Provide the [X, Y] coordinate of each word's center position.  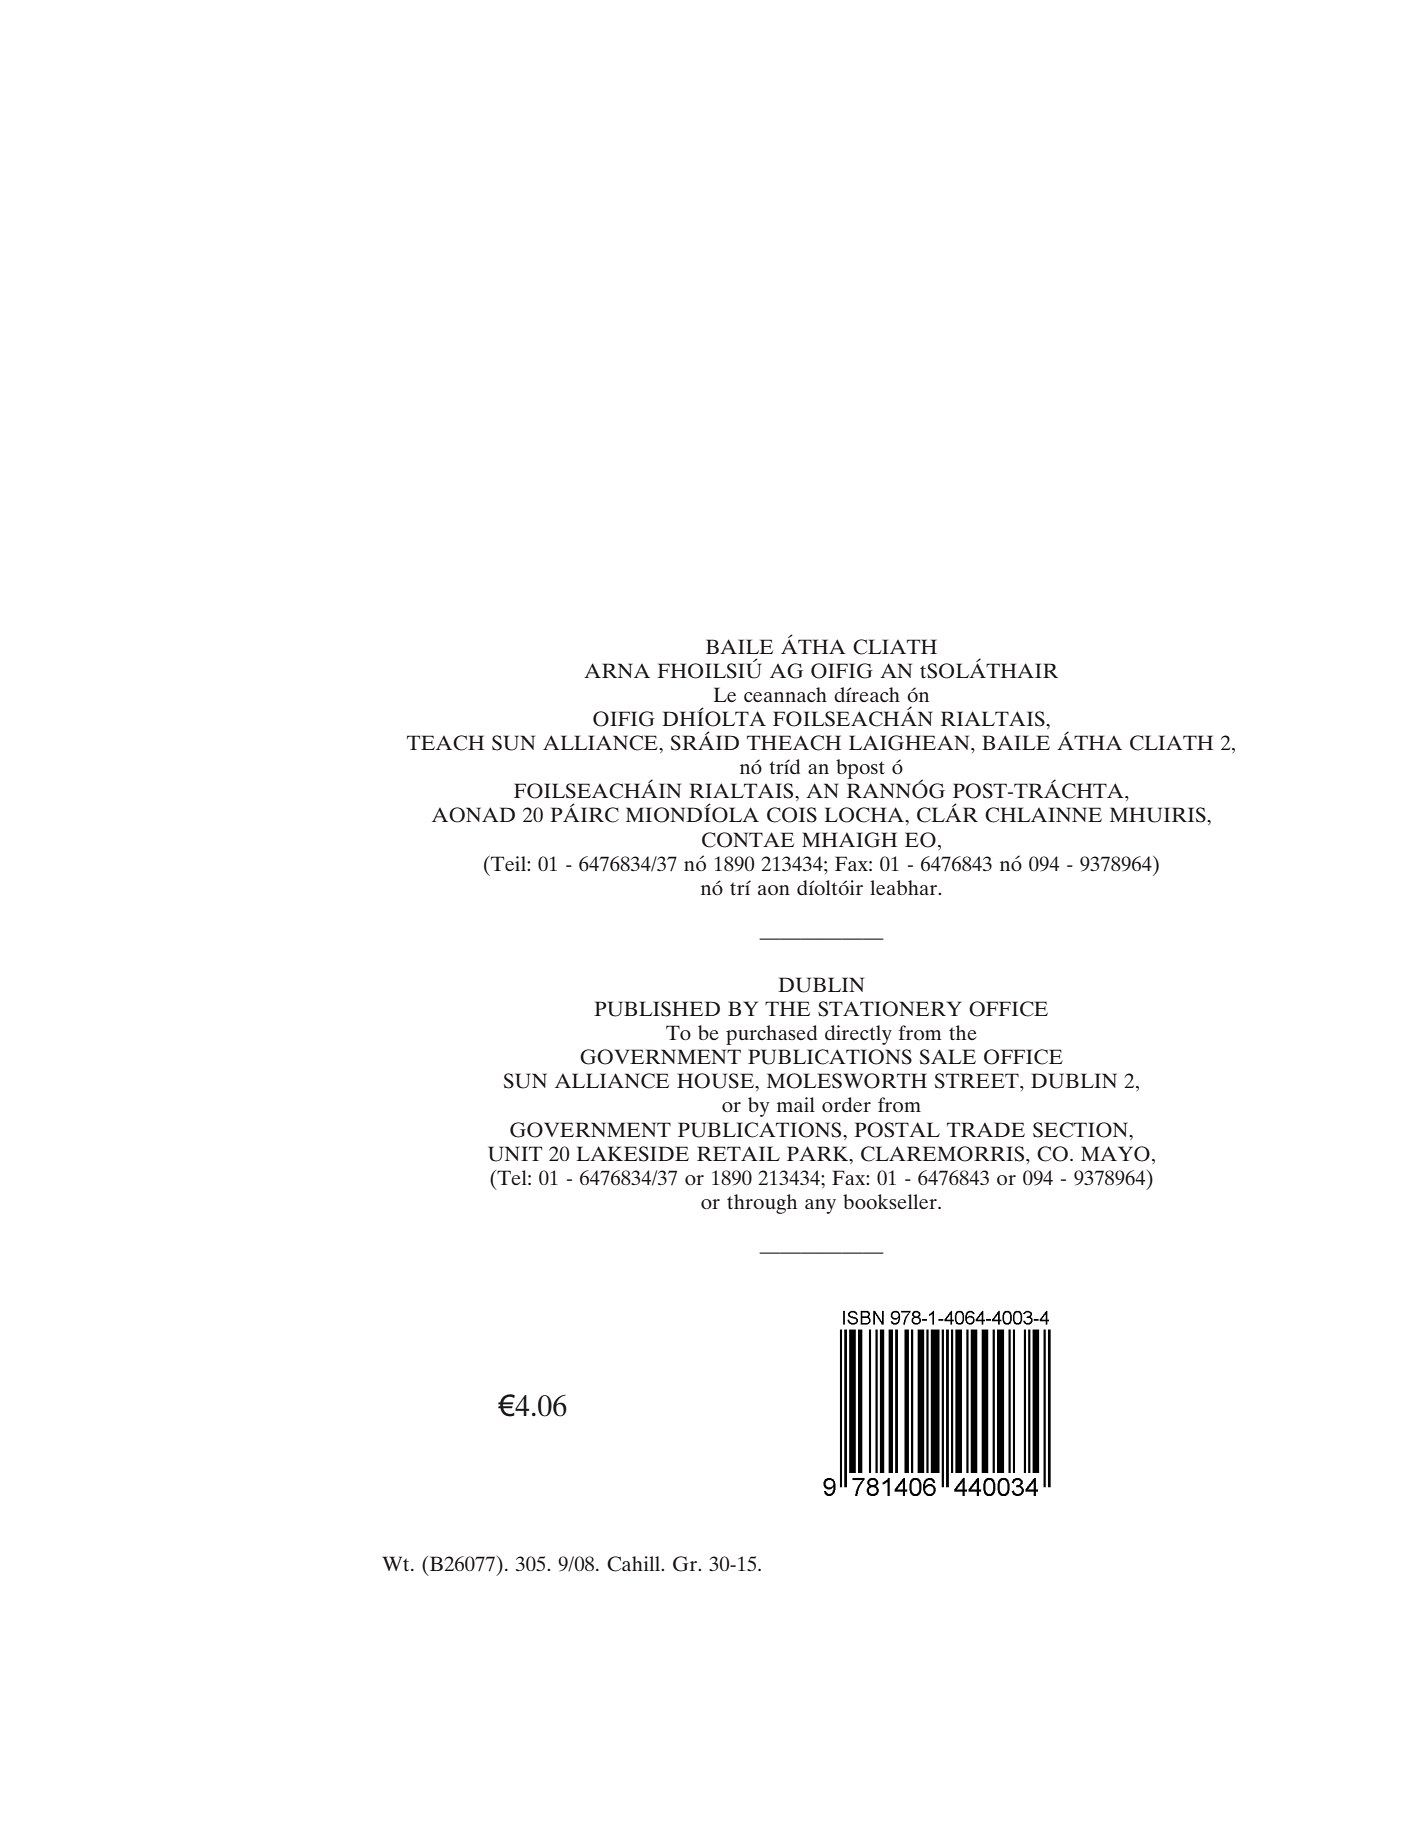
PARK [819, 1153]
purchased [771, 1035]
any [820, 1206]
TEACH [445, 743]
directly [858, 1035]
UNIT [515, 1154]
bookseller [891, 1201]
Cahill [635, 1564]
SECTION [1082, 1130]
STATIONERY [890, 1009]
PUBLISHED [657, 1009]
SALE [948, 1057]
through [762, 1204]
